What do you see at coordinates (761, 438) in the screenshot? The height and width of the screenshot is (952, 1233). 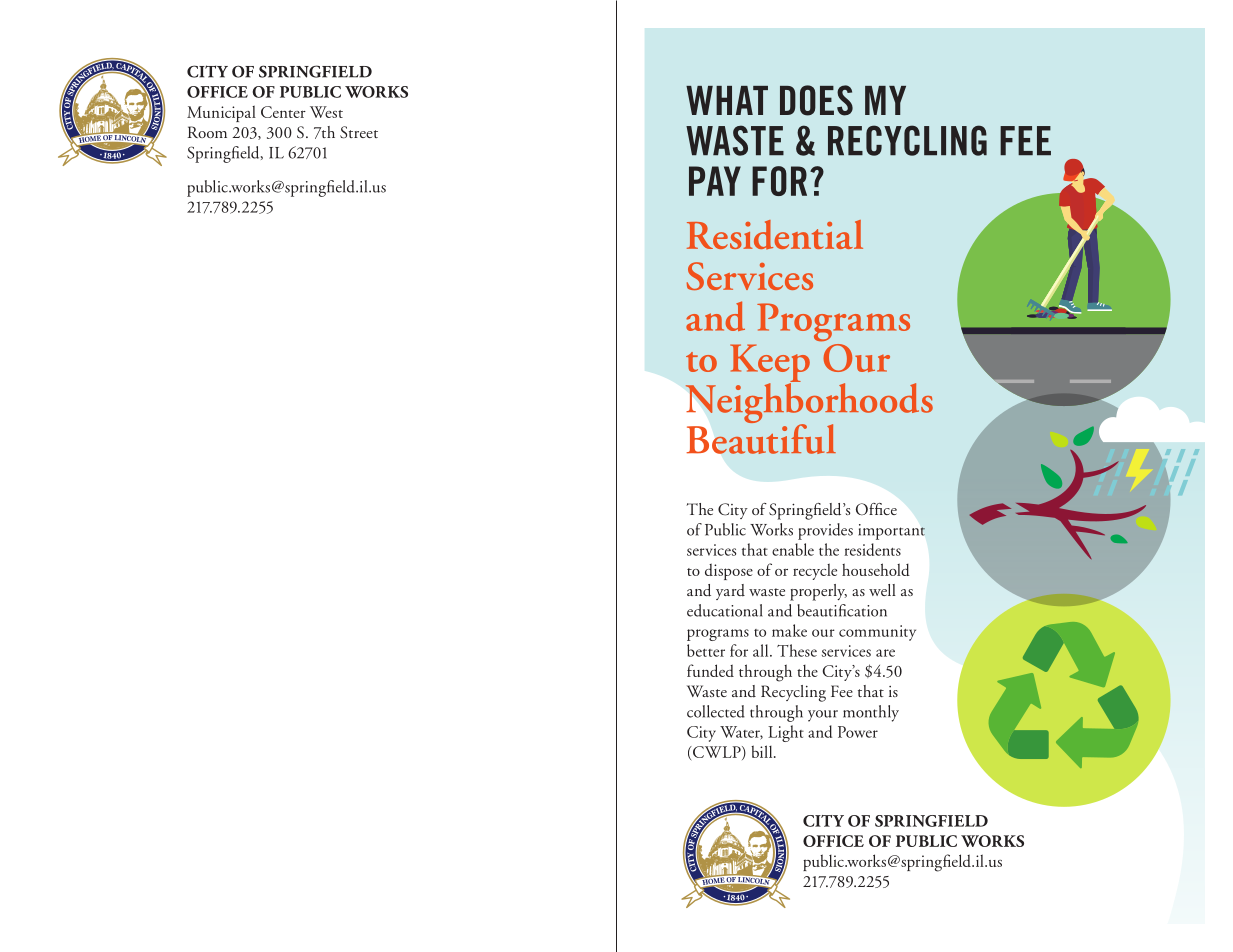 I see `Beautiful` at bounding box center [761, 438].
